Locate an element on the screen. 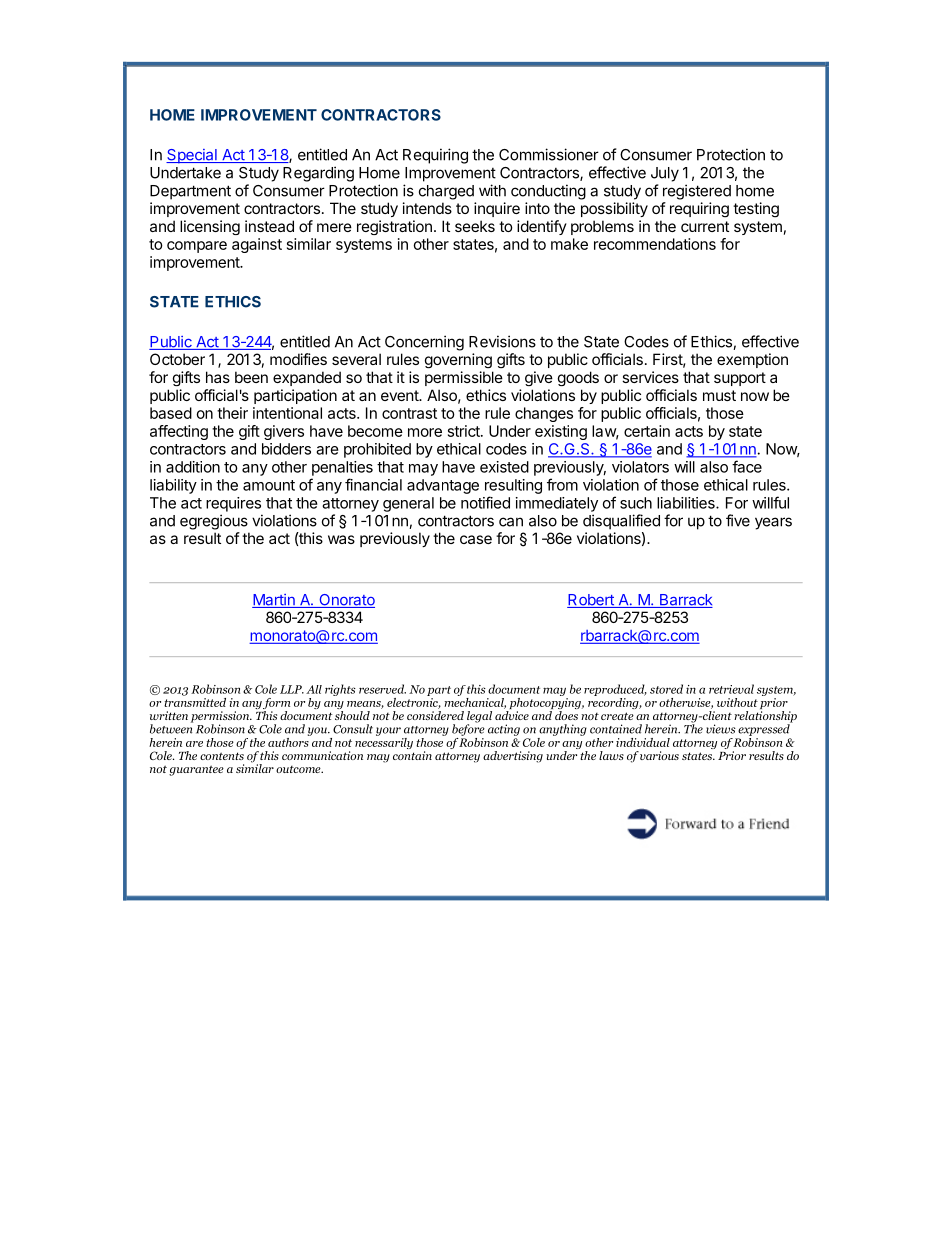 This screenshot has width=952, height=1233. addition is located at coordinates (193, 467).
